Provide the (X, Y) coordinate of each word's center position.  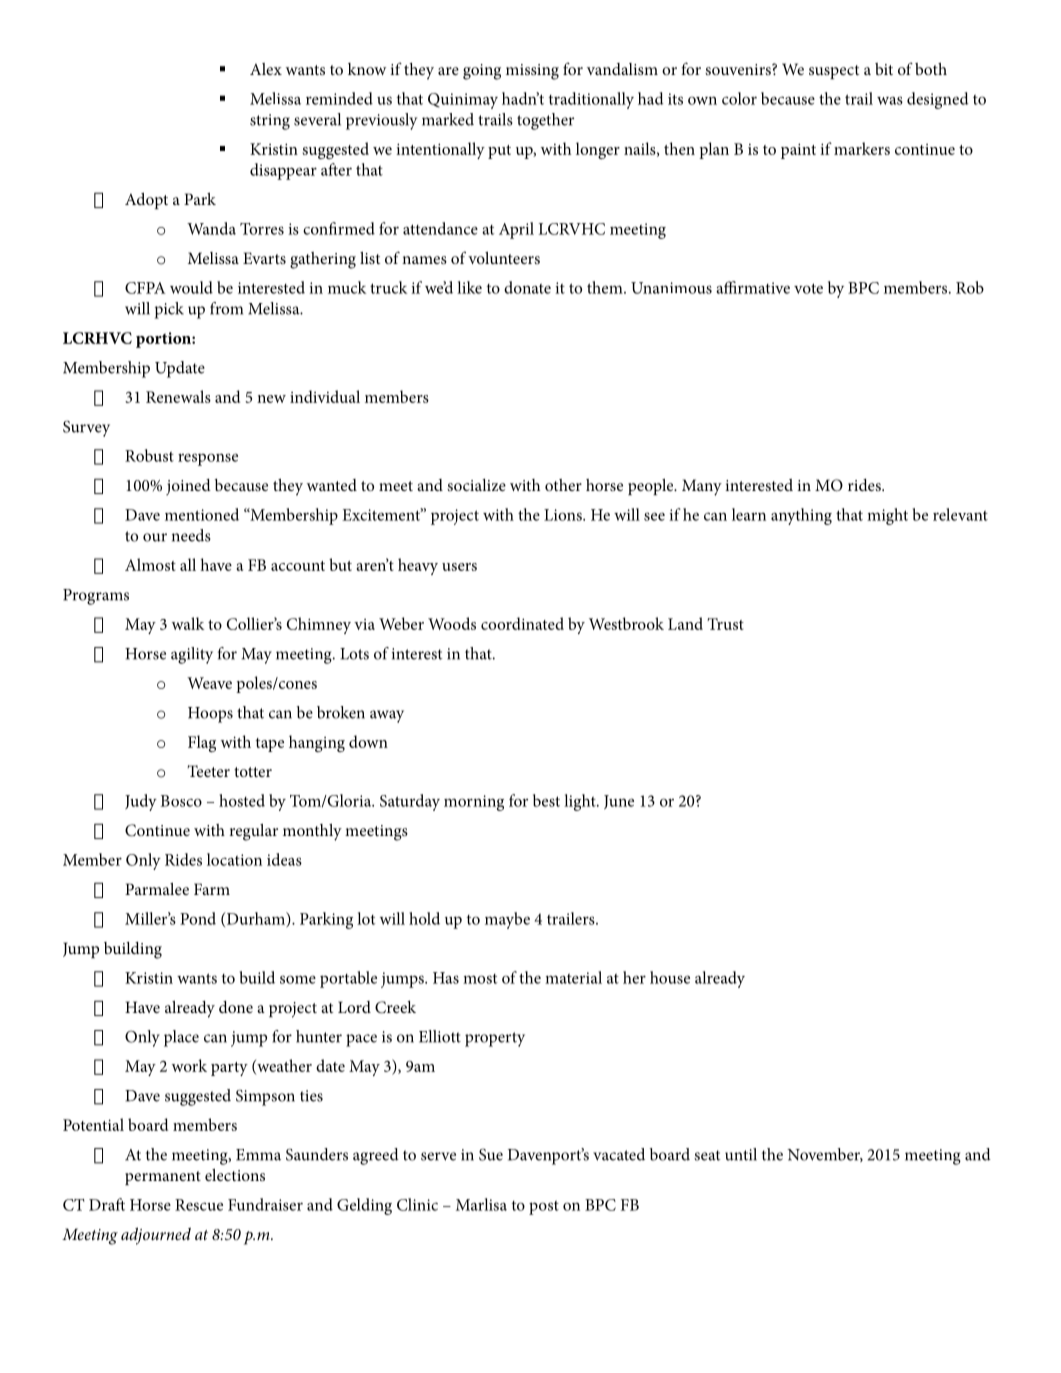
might (887, 516)
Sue (491, 1154)
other (563, 485)
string (270, 122)
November (825, 1155)
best (546, 800)
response (208, 459)
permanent (163, 1178)
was (890, 100)
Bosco (181, 801)
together (545, 121)
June (619, 802)
